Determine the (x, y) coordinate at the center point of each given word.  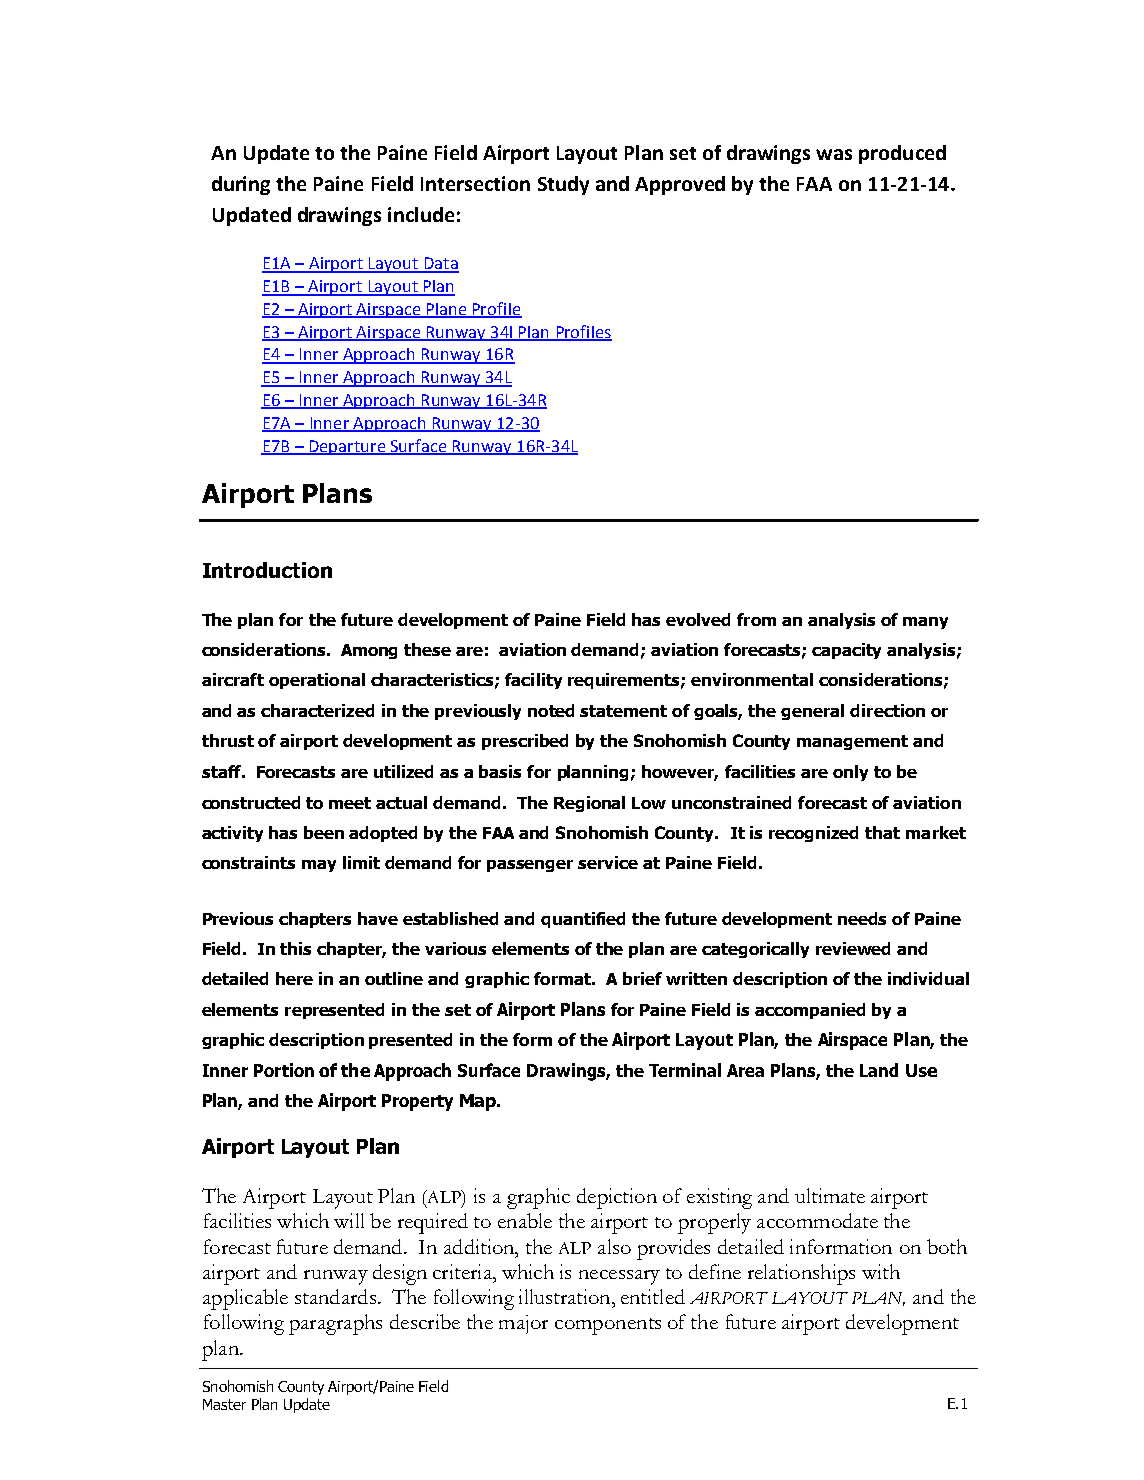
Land (879, 1070)
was (834, 154)
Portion (284, 1070)
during (241, 185)
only (850, 773)
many (925, 623)
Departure (347, 447)
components (608, 1326)
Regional (589, 804)
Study (563, 185)
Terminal (685, 1070)
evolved (698, 619)
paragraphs (335, 1324)
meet (350, 803)
